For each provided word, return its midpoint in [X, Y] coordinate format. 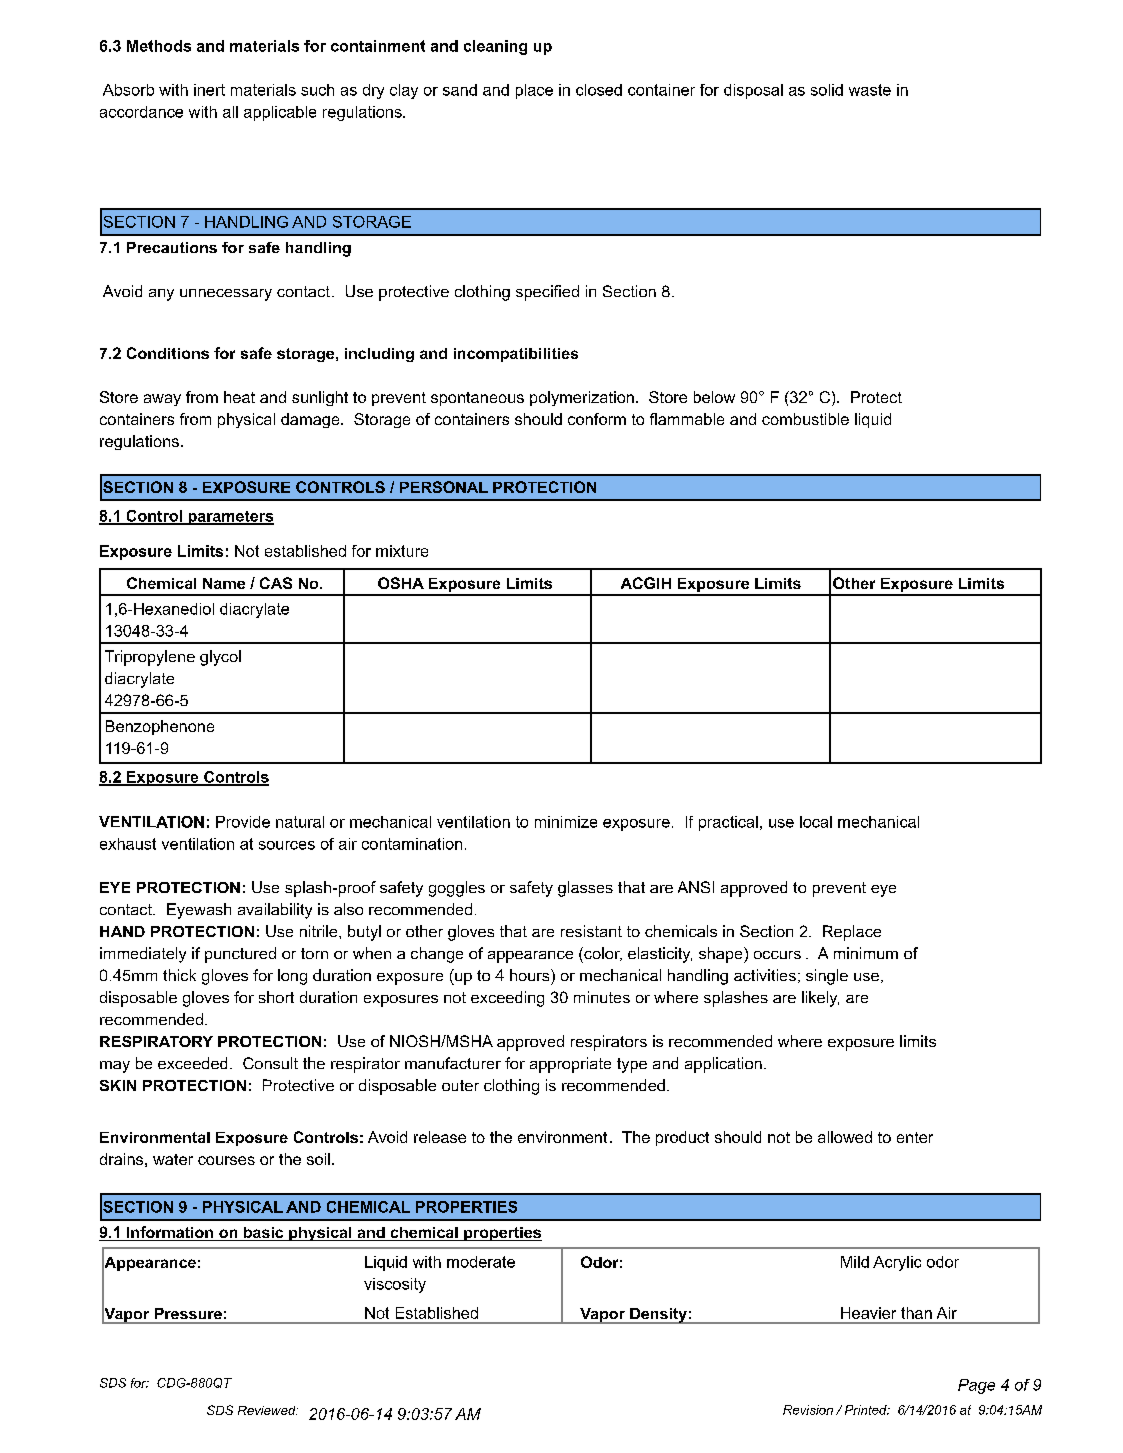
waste [870, 90]
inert [209, 90]
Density [658, 1316]
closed [599, 90]
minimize [566, 822]
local [816, 822]
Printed [867, 1410]
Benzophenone [160, 727]
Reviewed [268, 1410]
